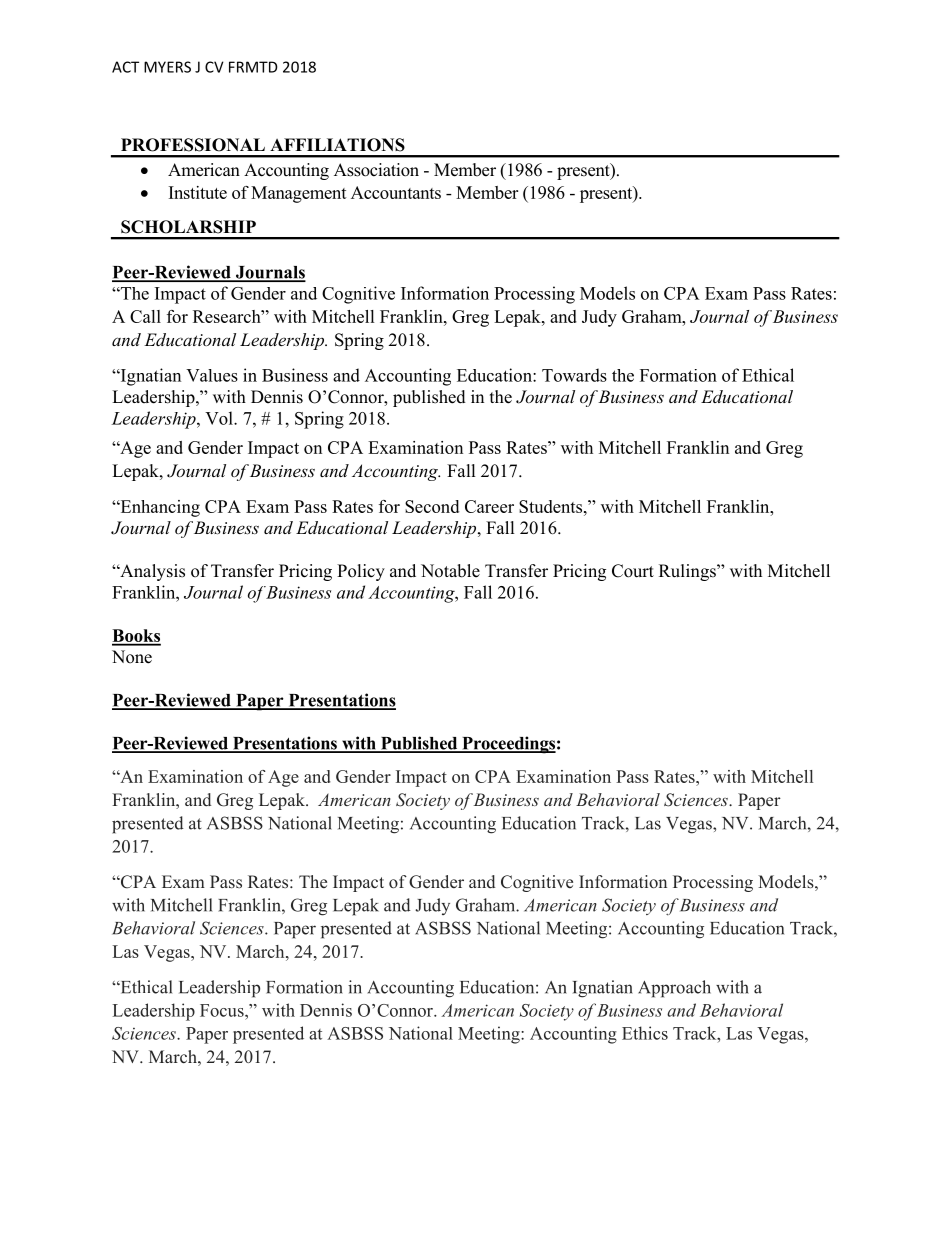 This screenshot has width=952, height=1233. What do you see at coordinates (159, 508) in the screenshot?
I see `Enhancing` at bounding box center [159, 508].
